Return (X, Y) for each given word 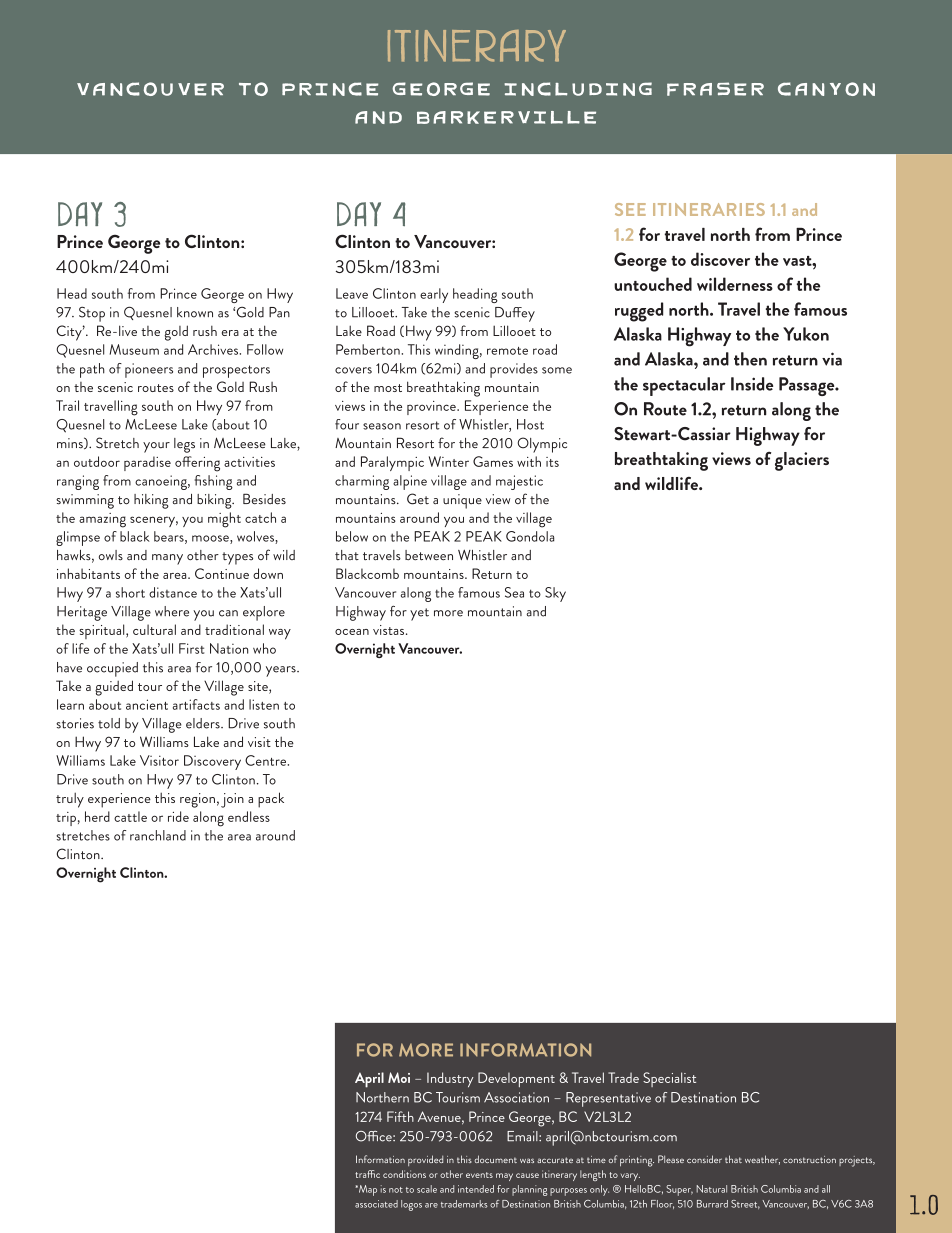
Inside (752, 384)
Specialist (669, 1079)
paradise (147, 463)
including (578, 89)
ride (178, 816)
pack (271, 800)
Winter (449, 461)
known (195, 312)
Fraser (715, 89)
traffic (367, 1174)
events (479, 1175)
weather (762, 1160)
